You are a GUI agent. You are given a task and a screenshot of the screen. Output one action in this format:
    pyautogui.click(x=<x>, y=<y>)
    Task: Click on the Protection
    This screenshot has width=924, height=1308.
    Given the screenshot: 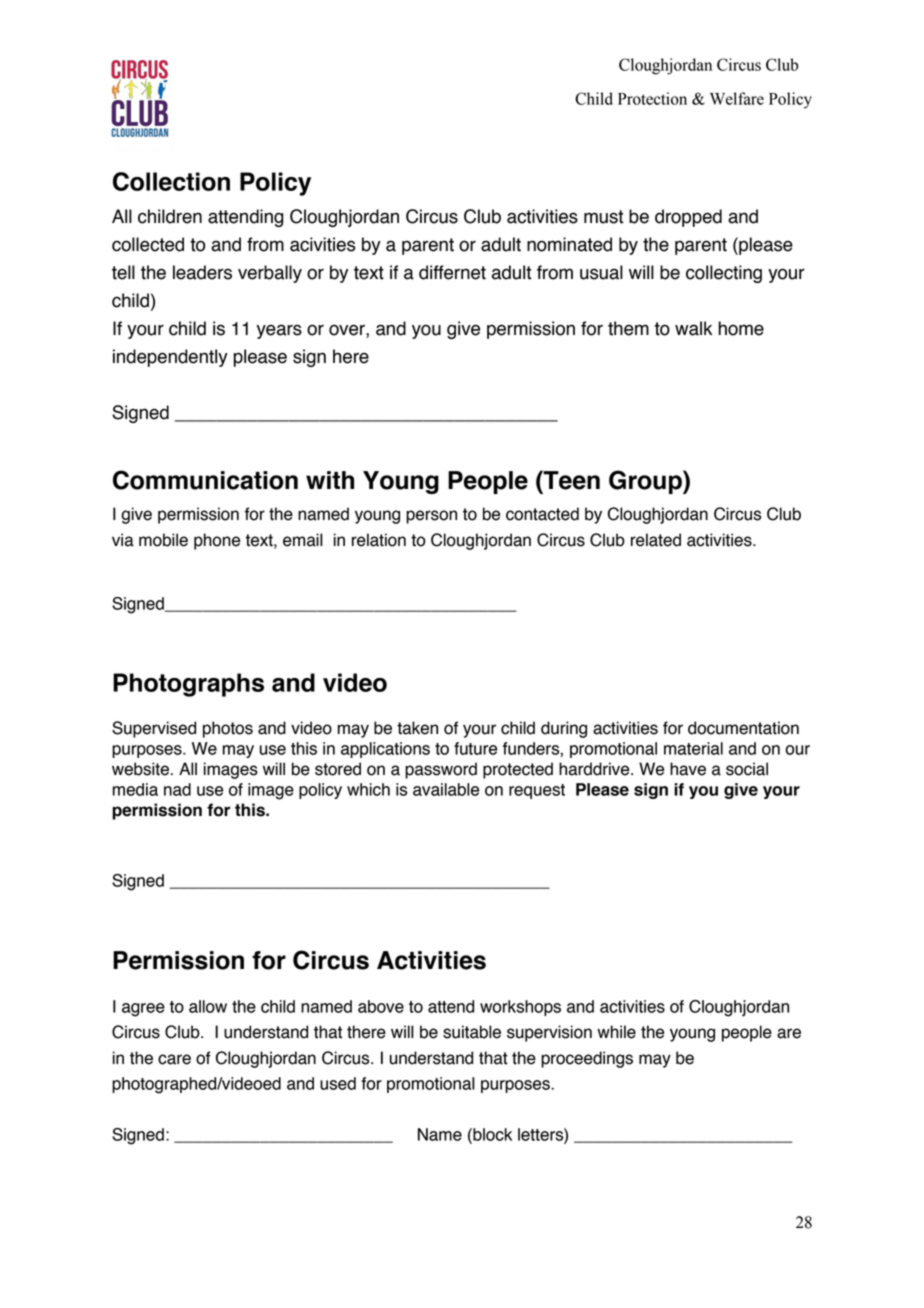 What is the action you would take?
    pyautogui.click(x=652, y=98)
